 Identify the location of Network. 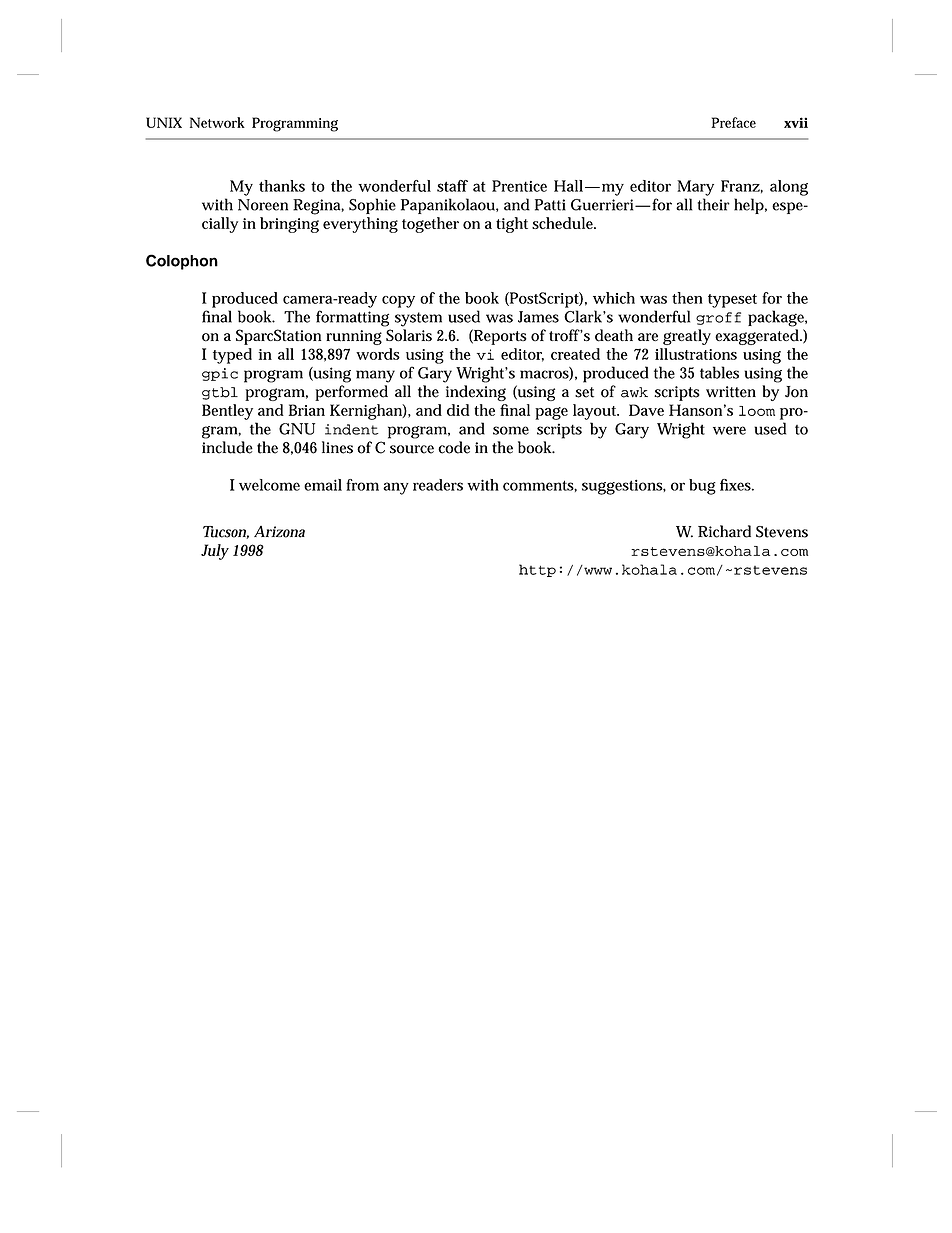
(217, 122).
